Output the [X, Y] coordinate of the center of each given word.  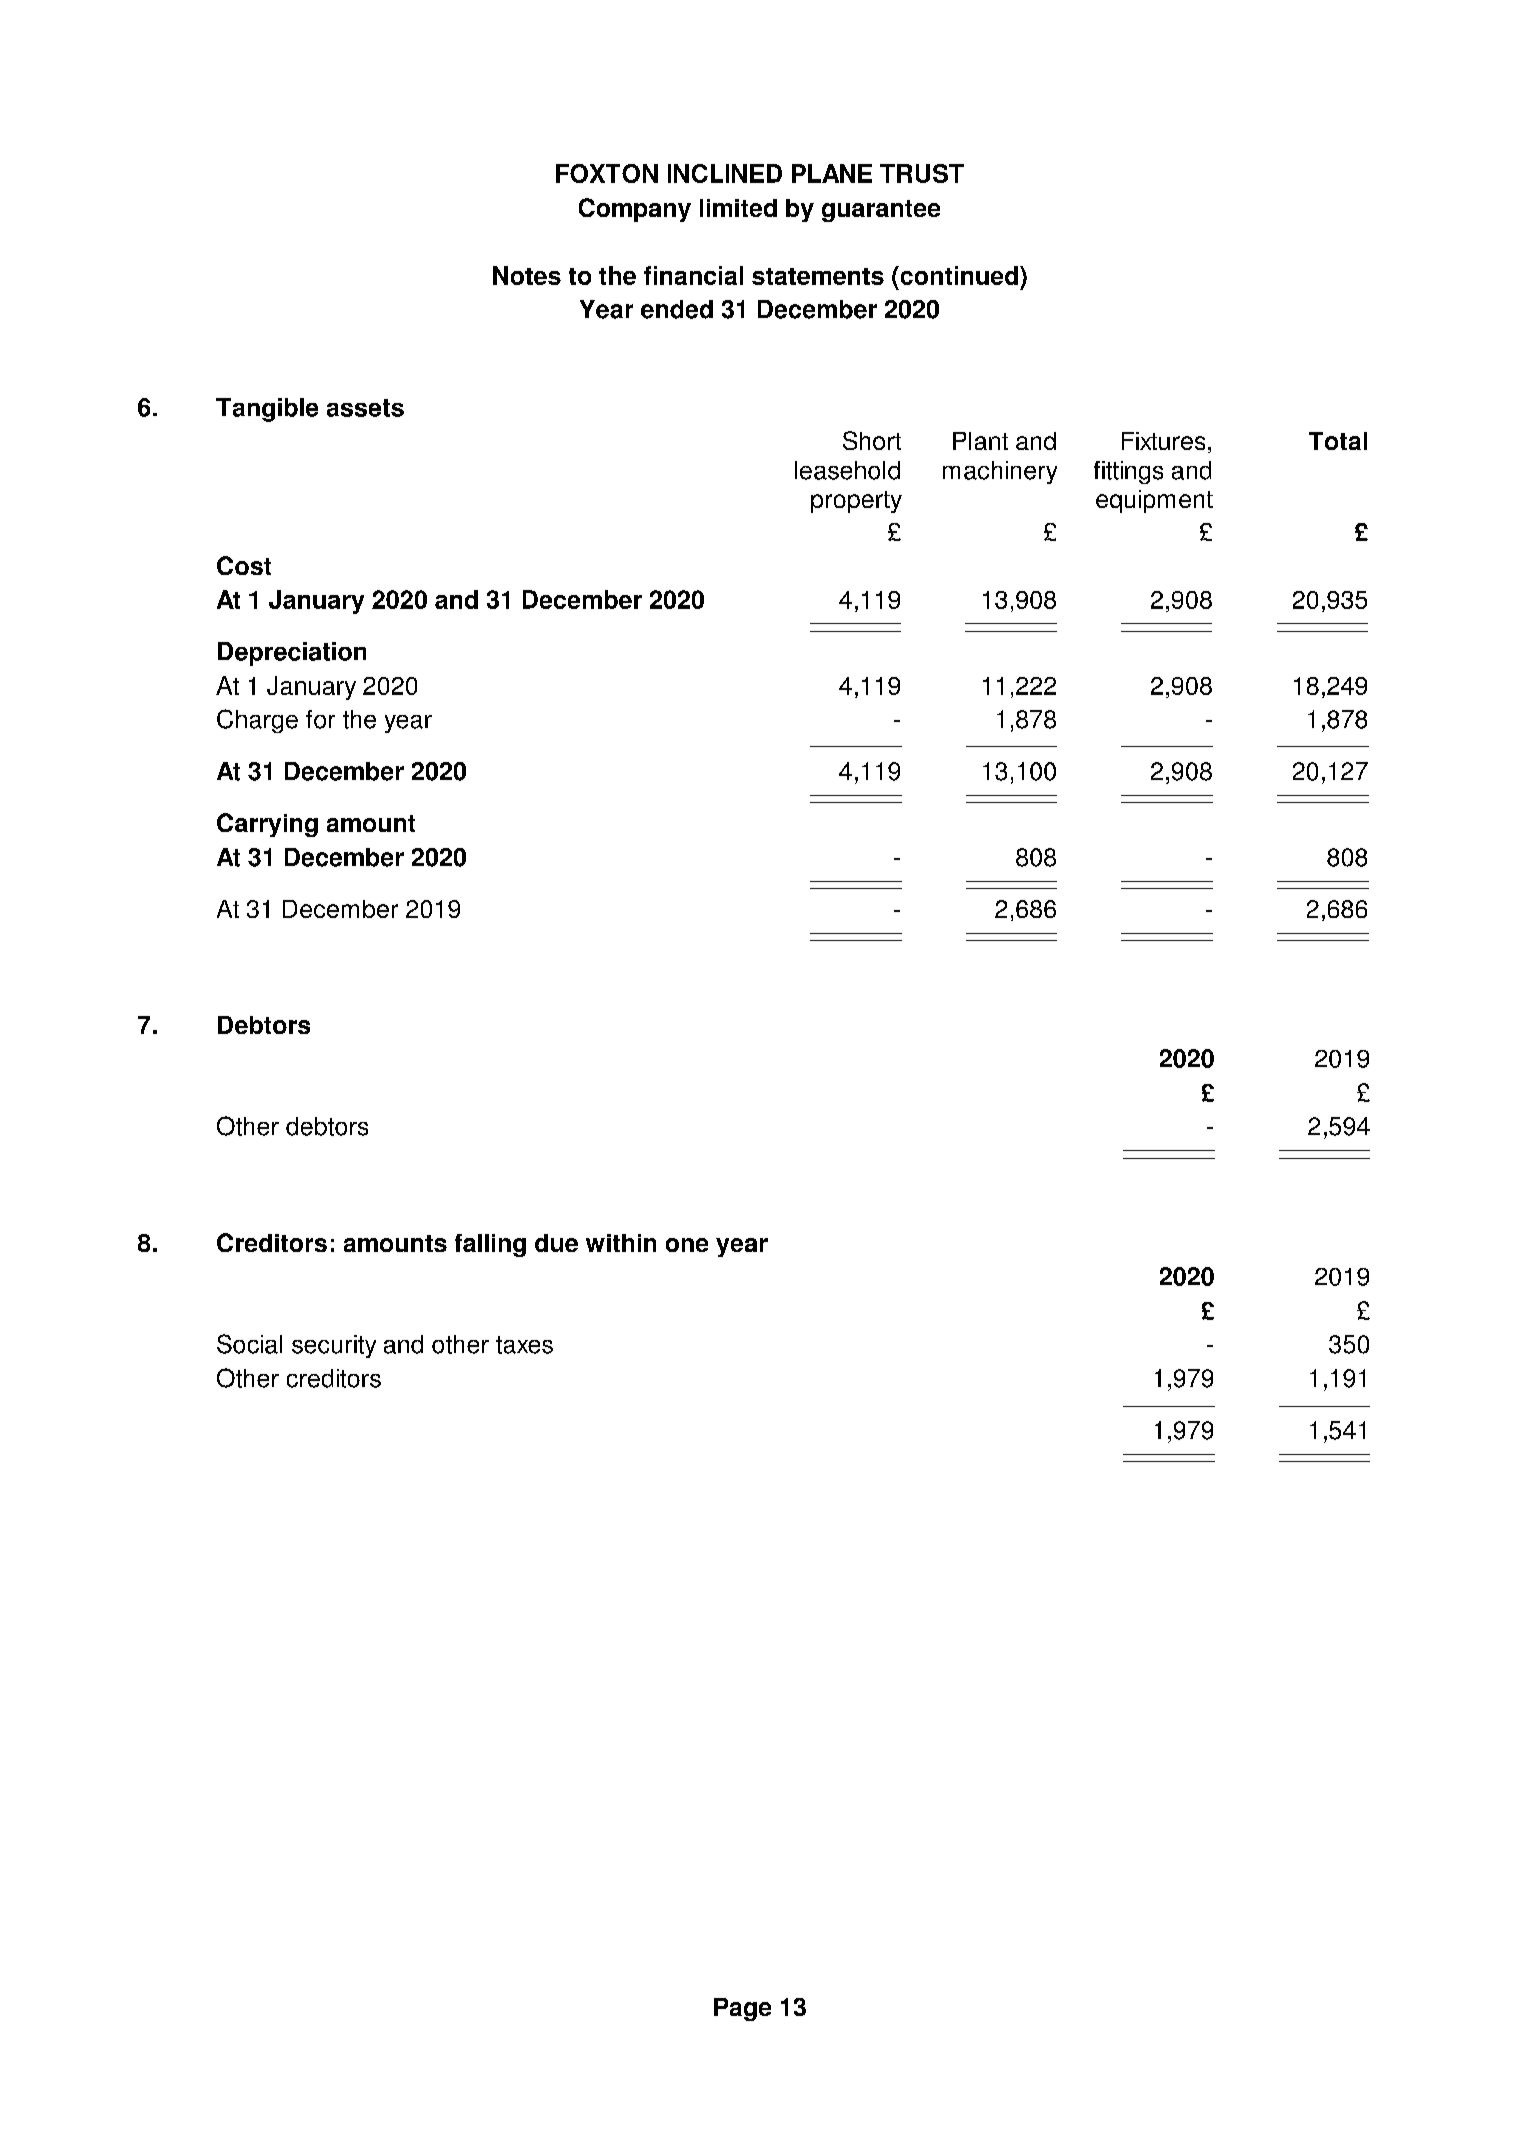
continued [958, 275]
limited [738, 208]
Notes [527, 275]
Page [742, 2009]
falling [490, 1245]
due [556, 1243]
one [687, 1245]
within [621, 1243]
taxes [524, 1345]
